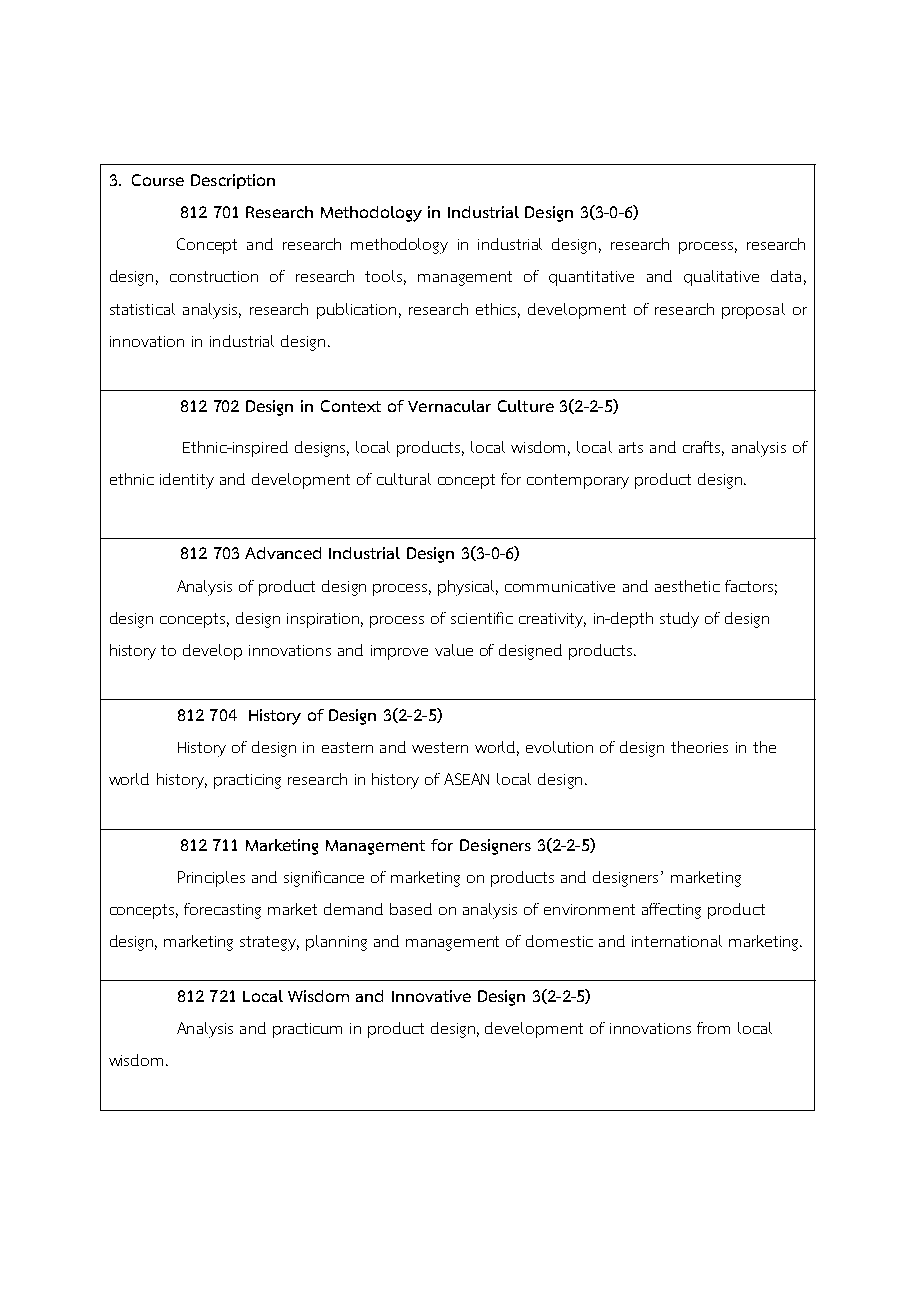 The height and width of the image is (1308, 924). I want to click on identity, so click(187, 481).
